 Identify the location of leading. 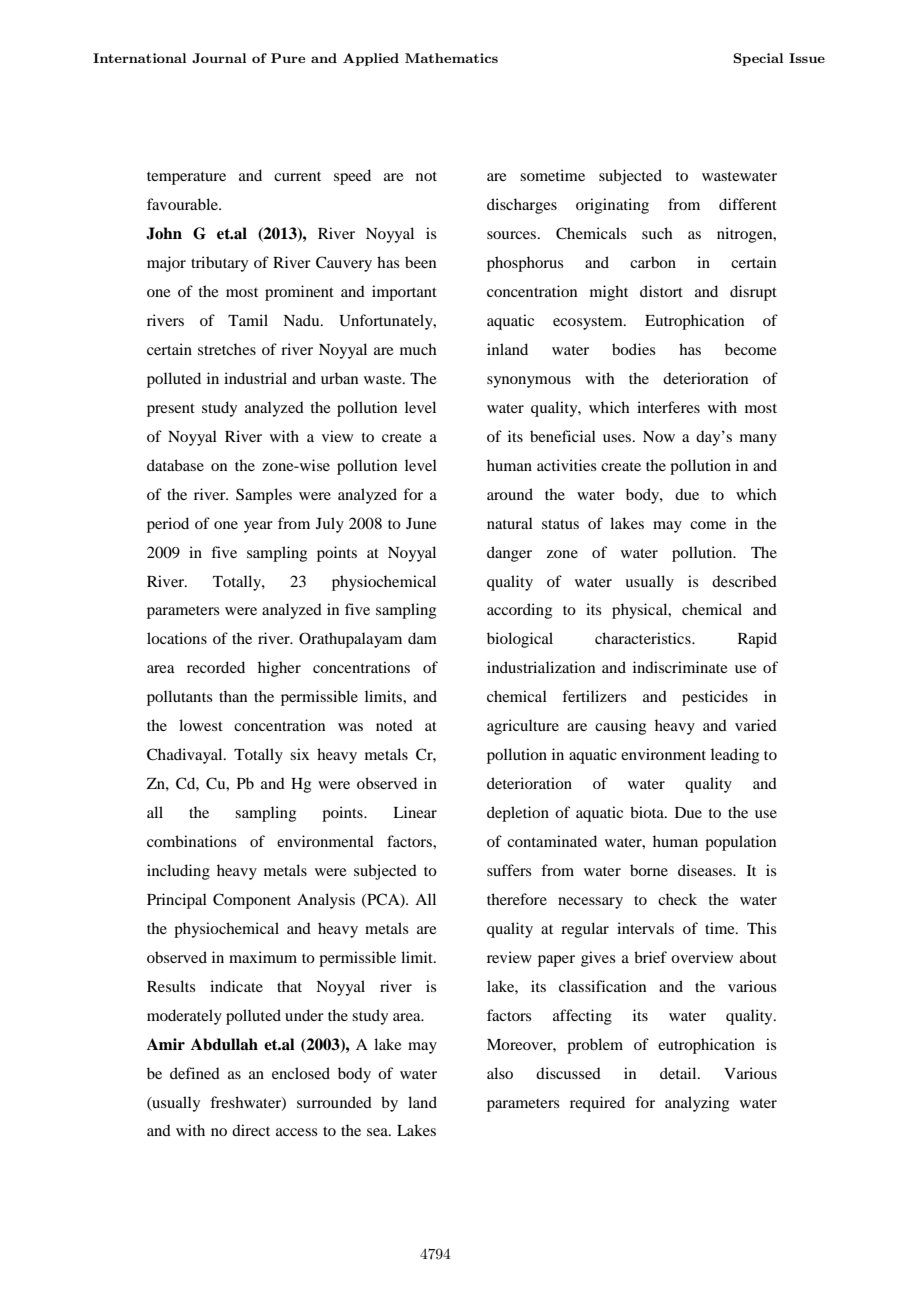
(735, 756).
